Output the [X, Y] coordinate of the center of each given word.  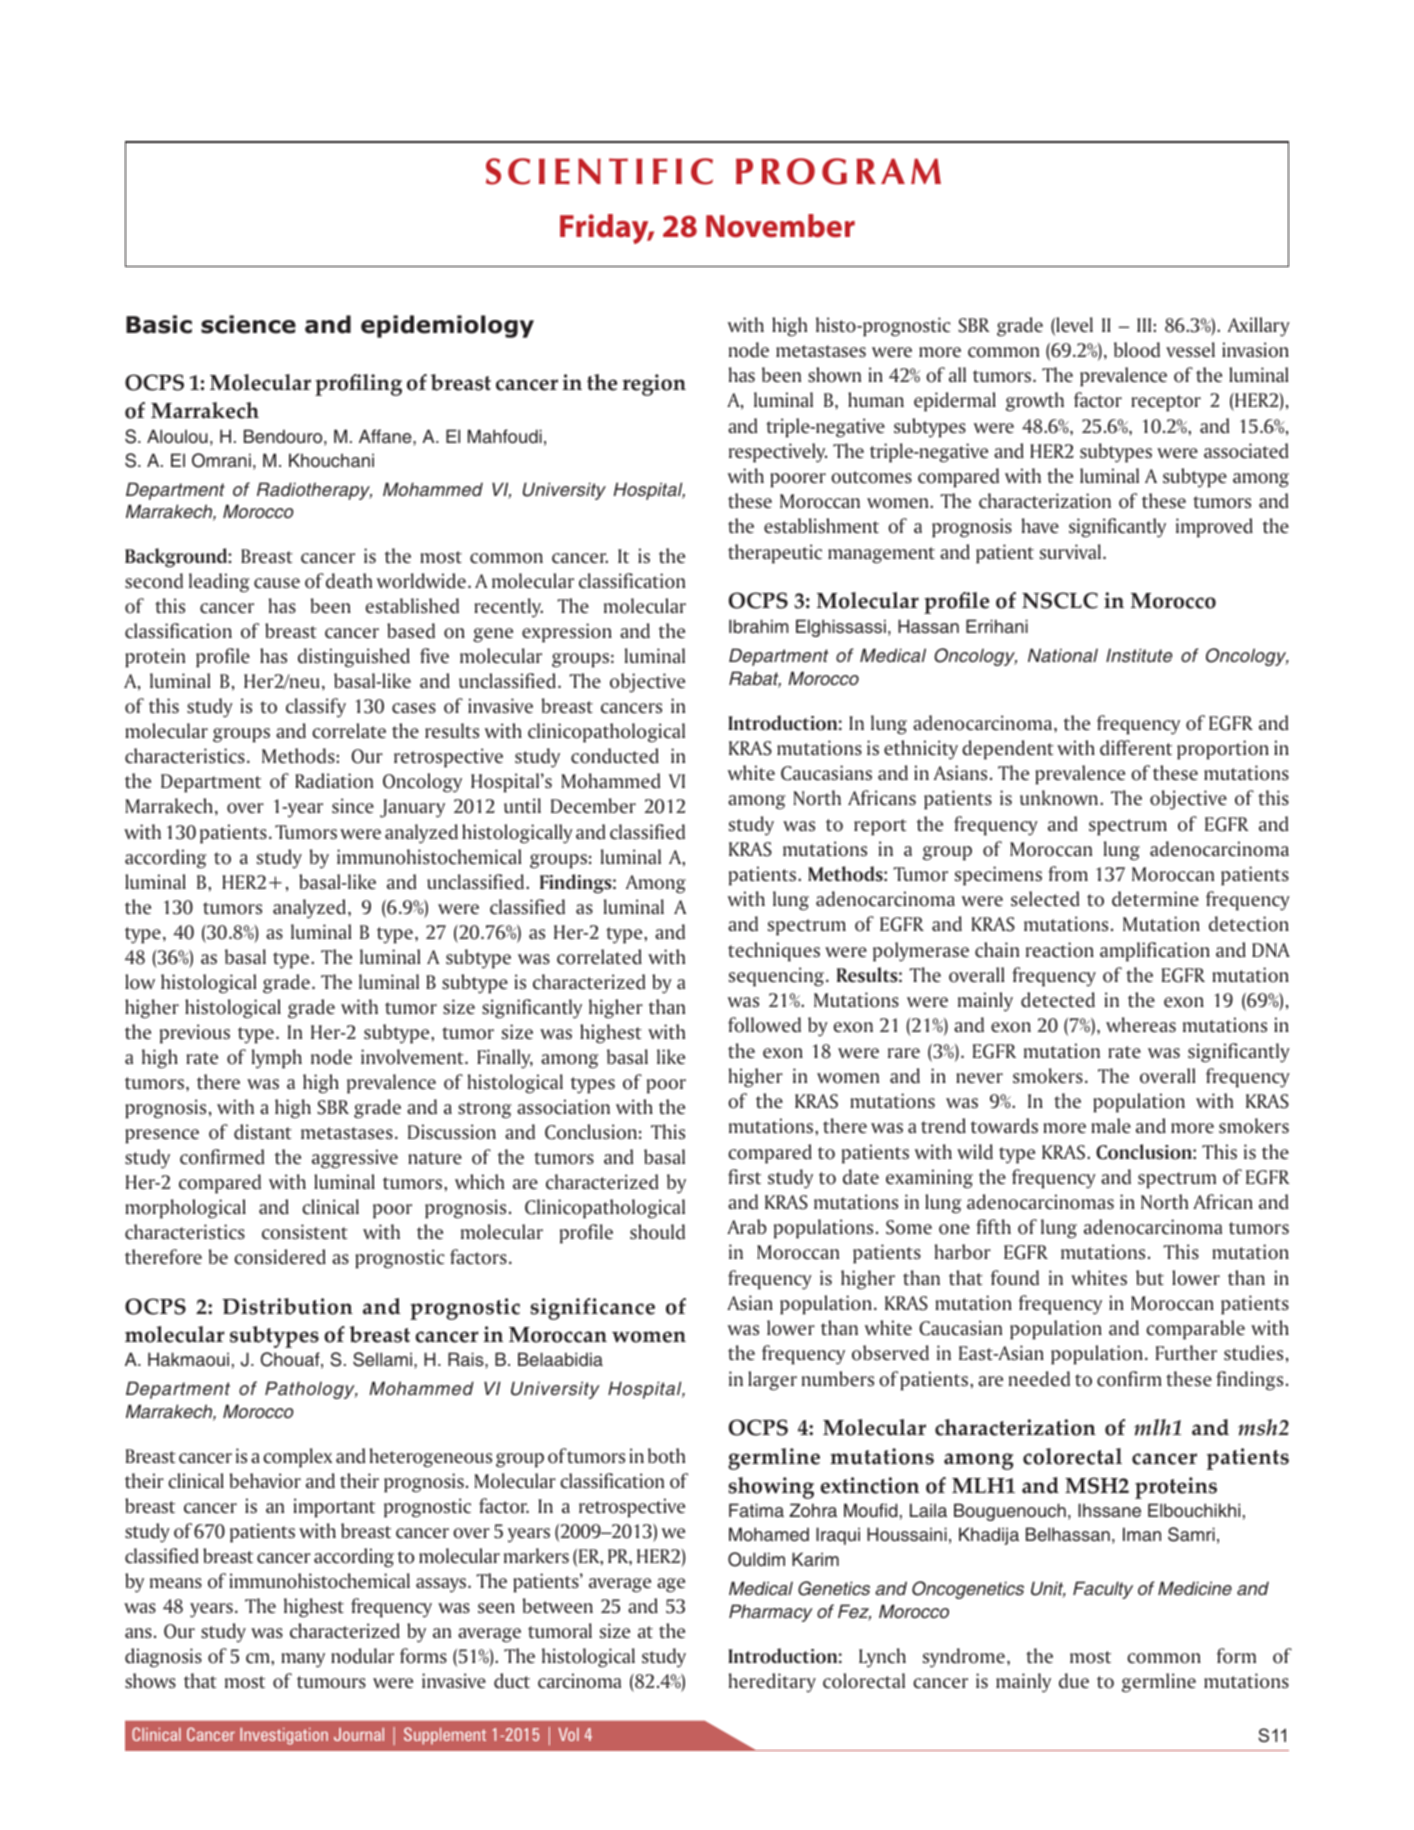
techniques [774, 952]
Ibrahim [759, 626]
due [1074, 1681]
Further [1186, 1352]
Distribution [287, 1306]
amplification [1155, 952]
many [303, 1660]
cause [277, 583]
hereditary [772, 1683]
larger [772, 1381]
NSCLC [1060, 600]
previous [195, 1034]
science [248, 324]
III [1145, 325]
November [780, 226]
